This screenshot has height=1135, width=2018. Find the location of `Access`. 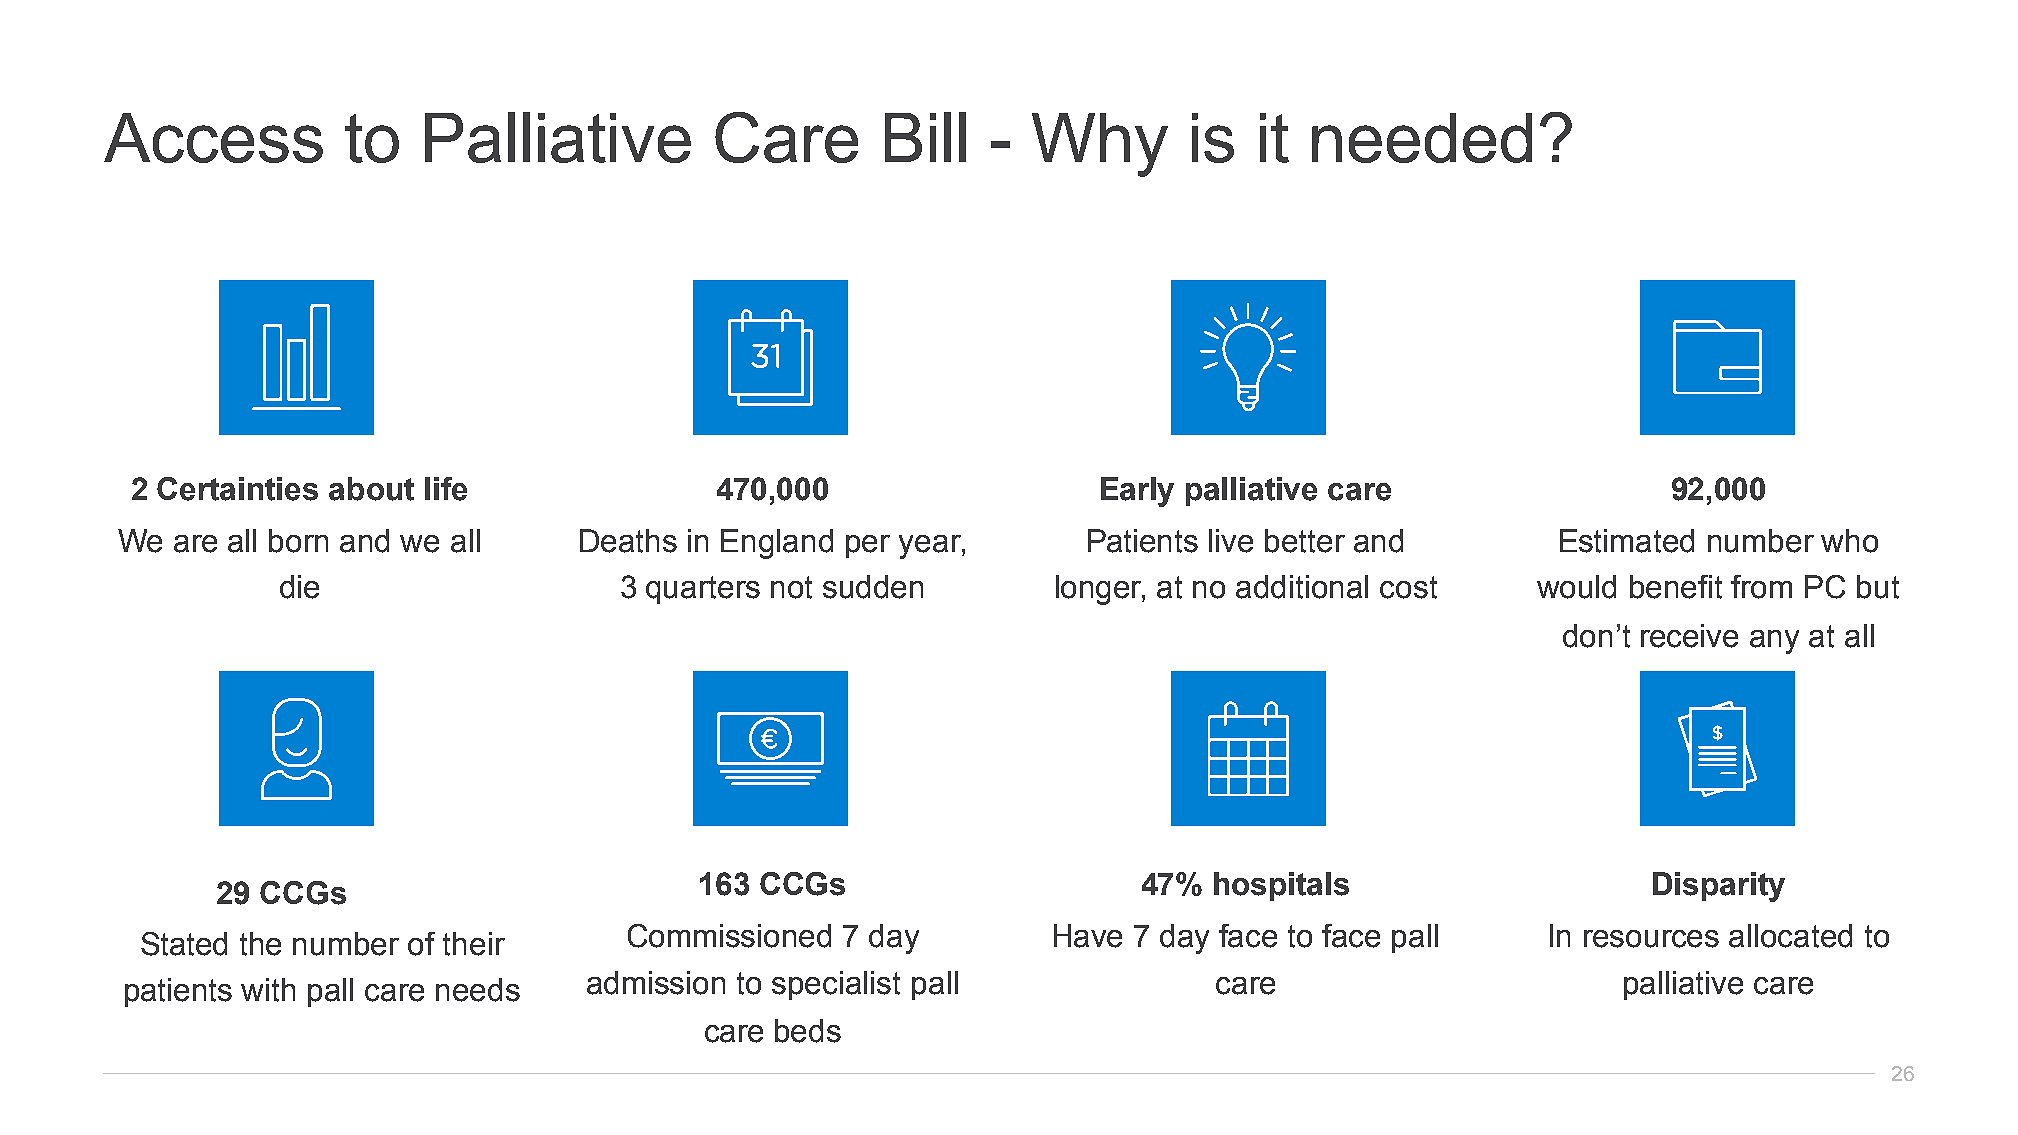

Access is located at coordinates (213, 138).
